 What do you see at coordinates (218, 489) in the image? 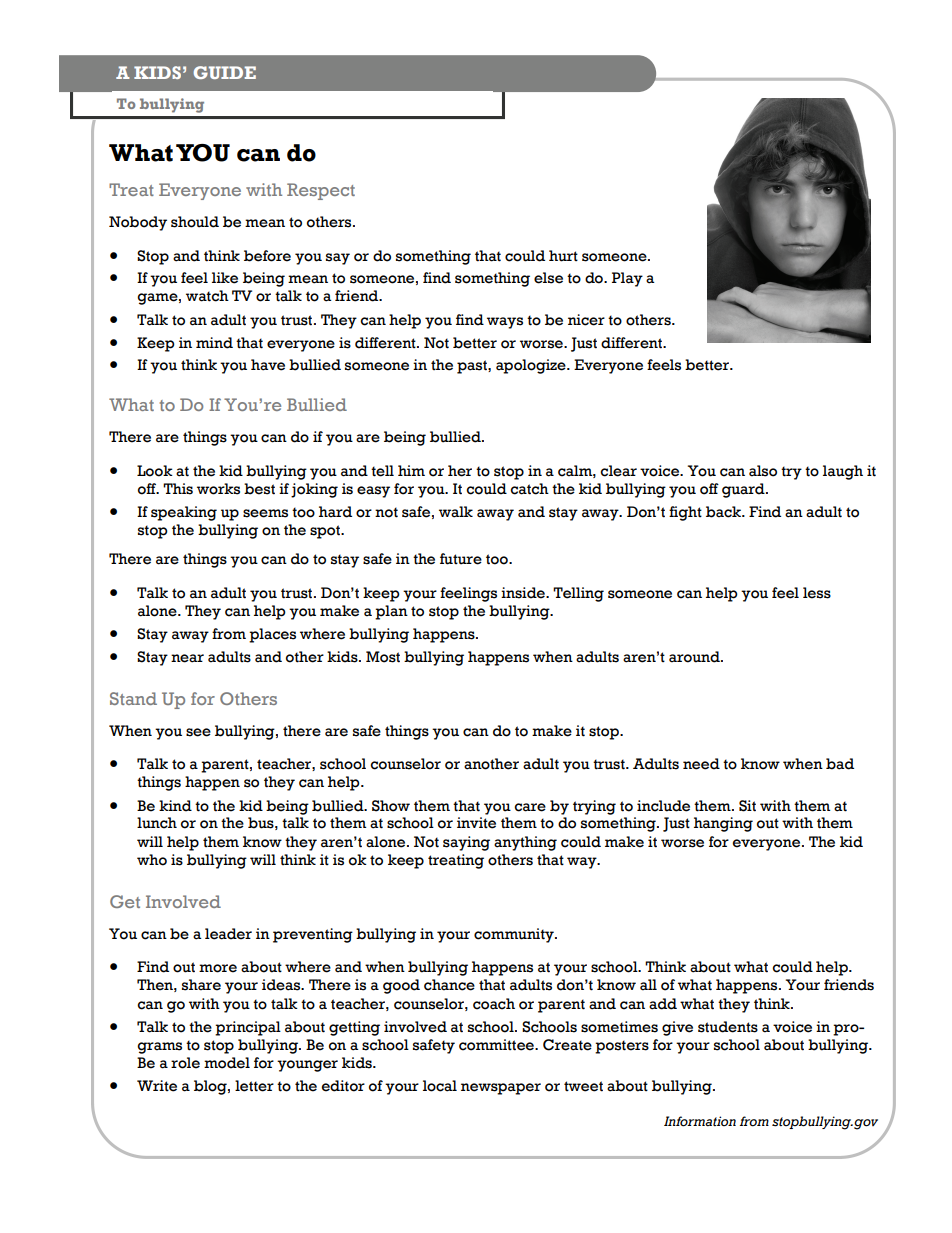
I see `works` at bounding box center [218, 489].
